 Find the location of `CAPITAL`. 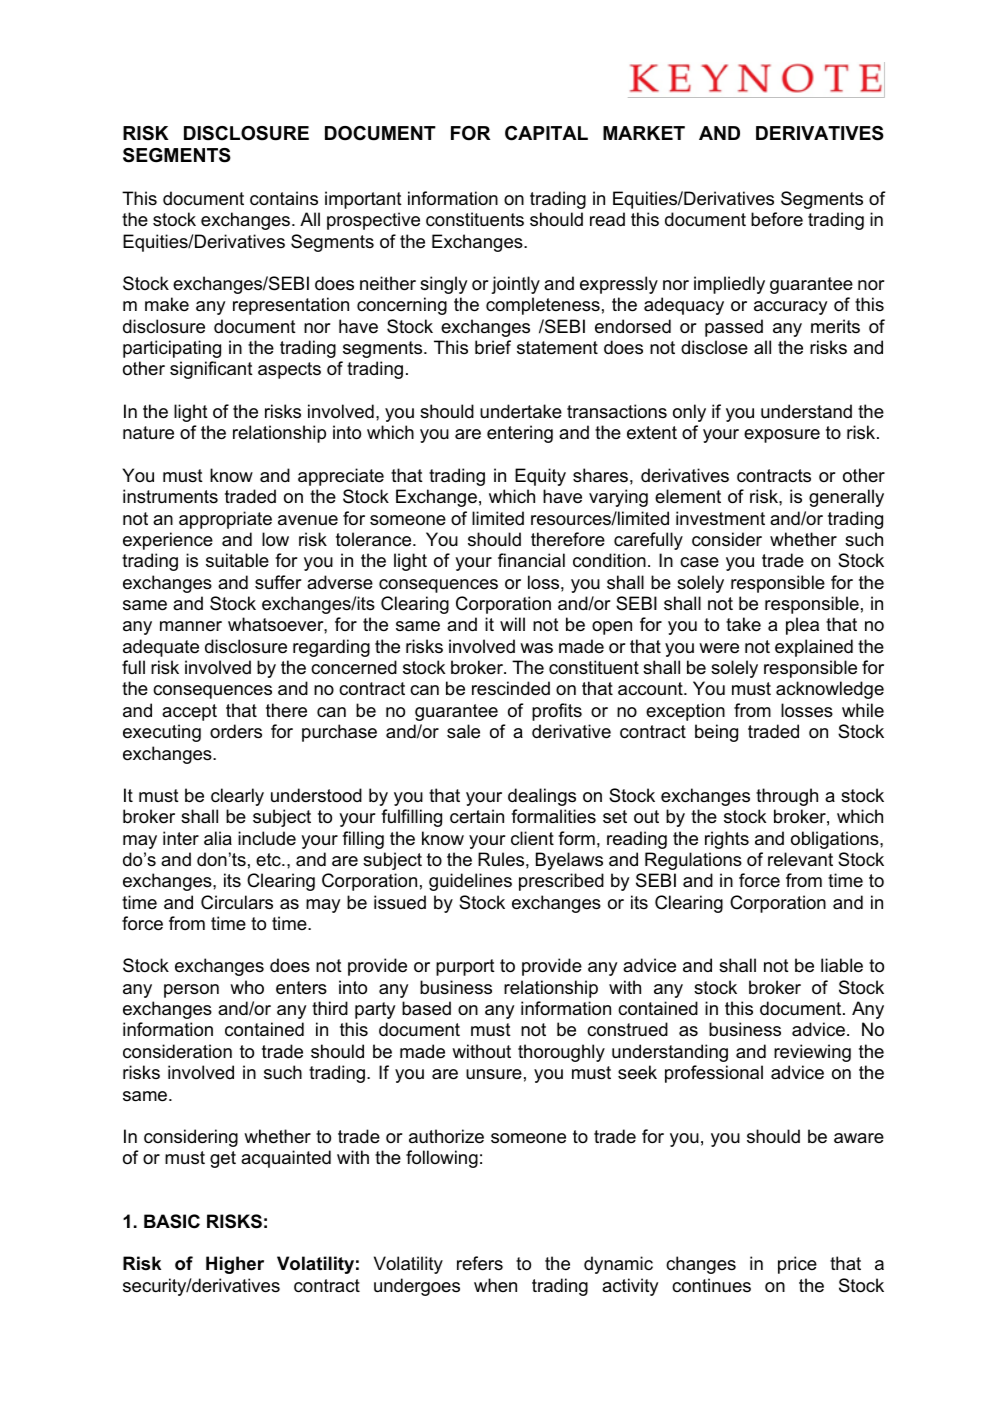

CAPITAL is located at coordinates (546, 133).
